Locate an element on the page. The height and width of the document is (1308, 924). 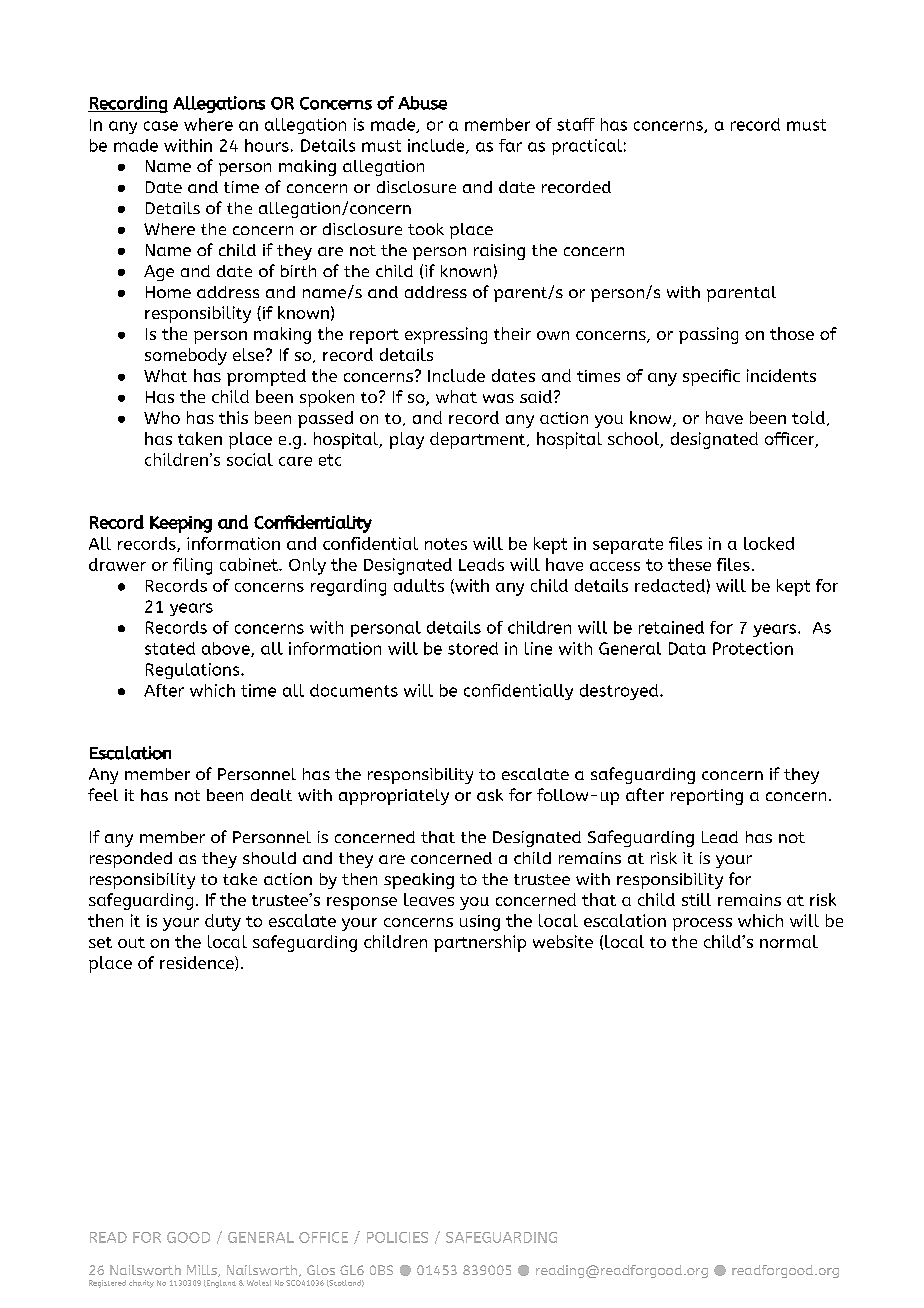
still is located at coordinates (696, 899).
